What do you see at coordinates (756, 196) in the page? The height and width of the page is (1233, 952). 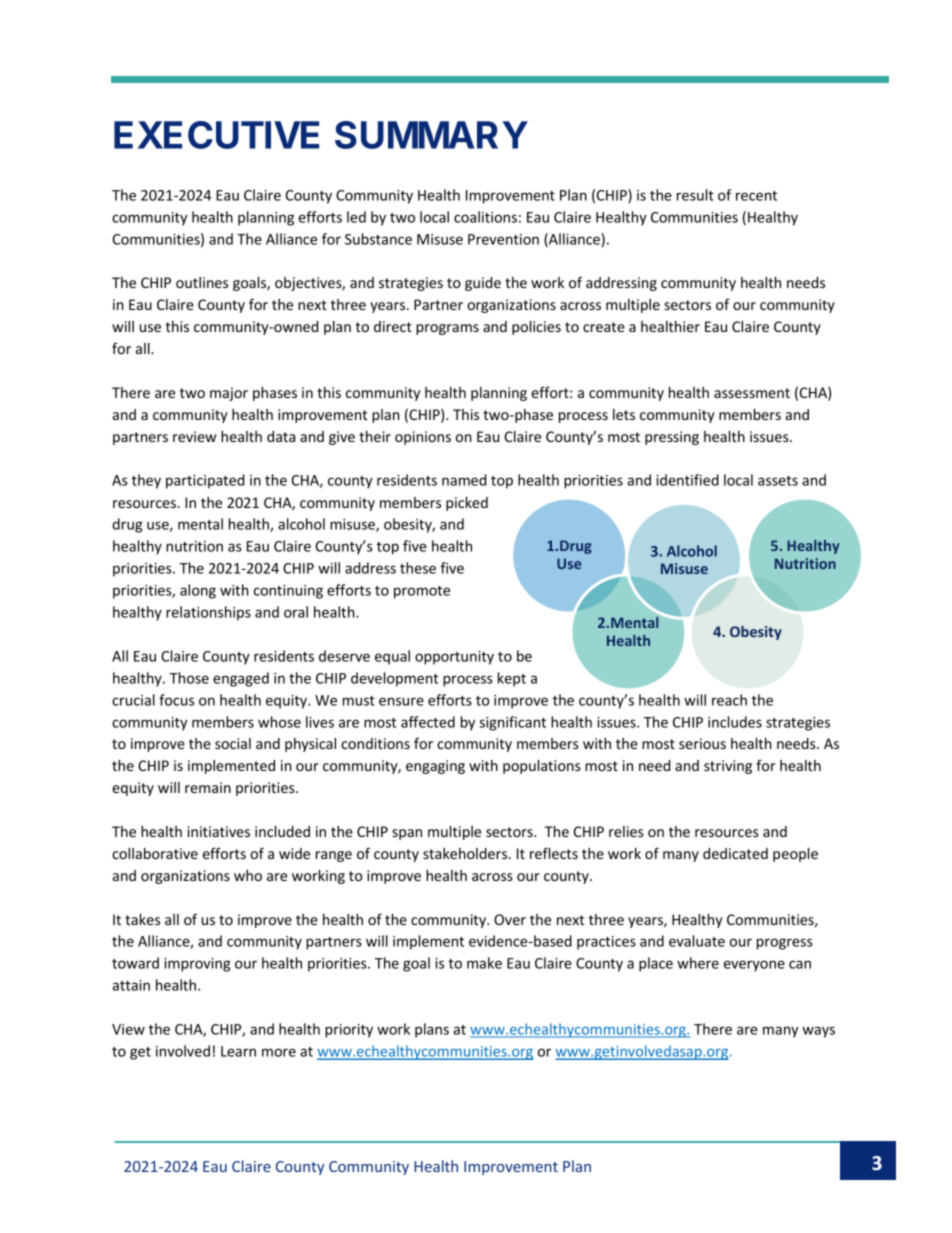 I see `recent` at bounding box center [756, 196].
